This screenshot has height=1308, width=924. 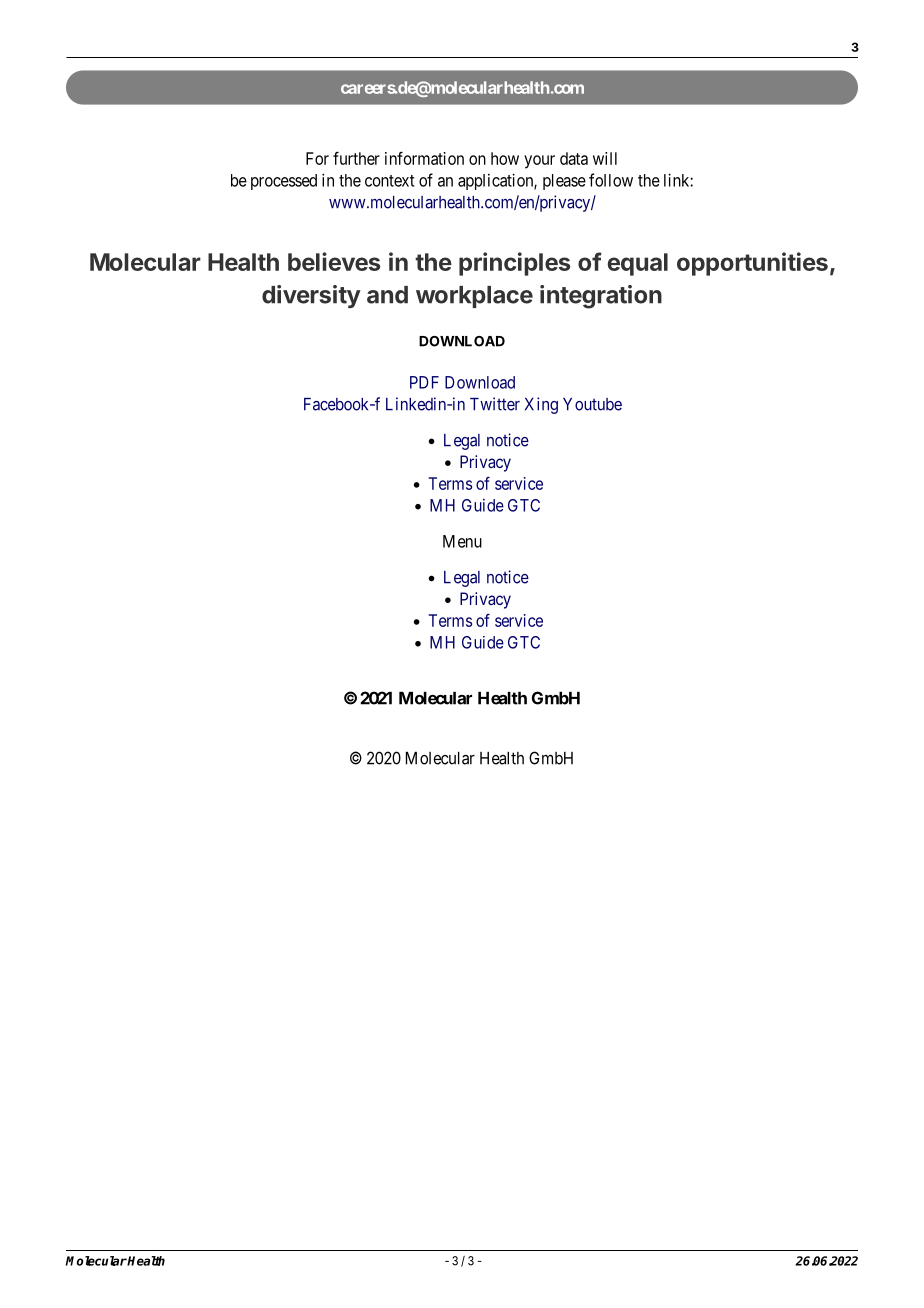 I want to click on equal, so click(x=637, y=264).
